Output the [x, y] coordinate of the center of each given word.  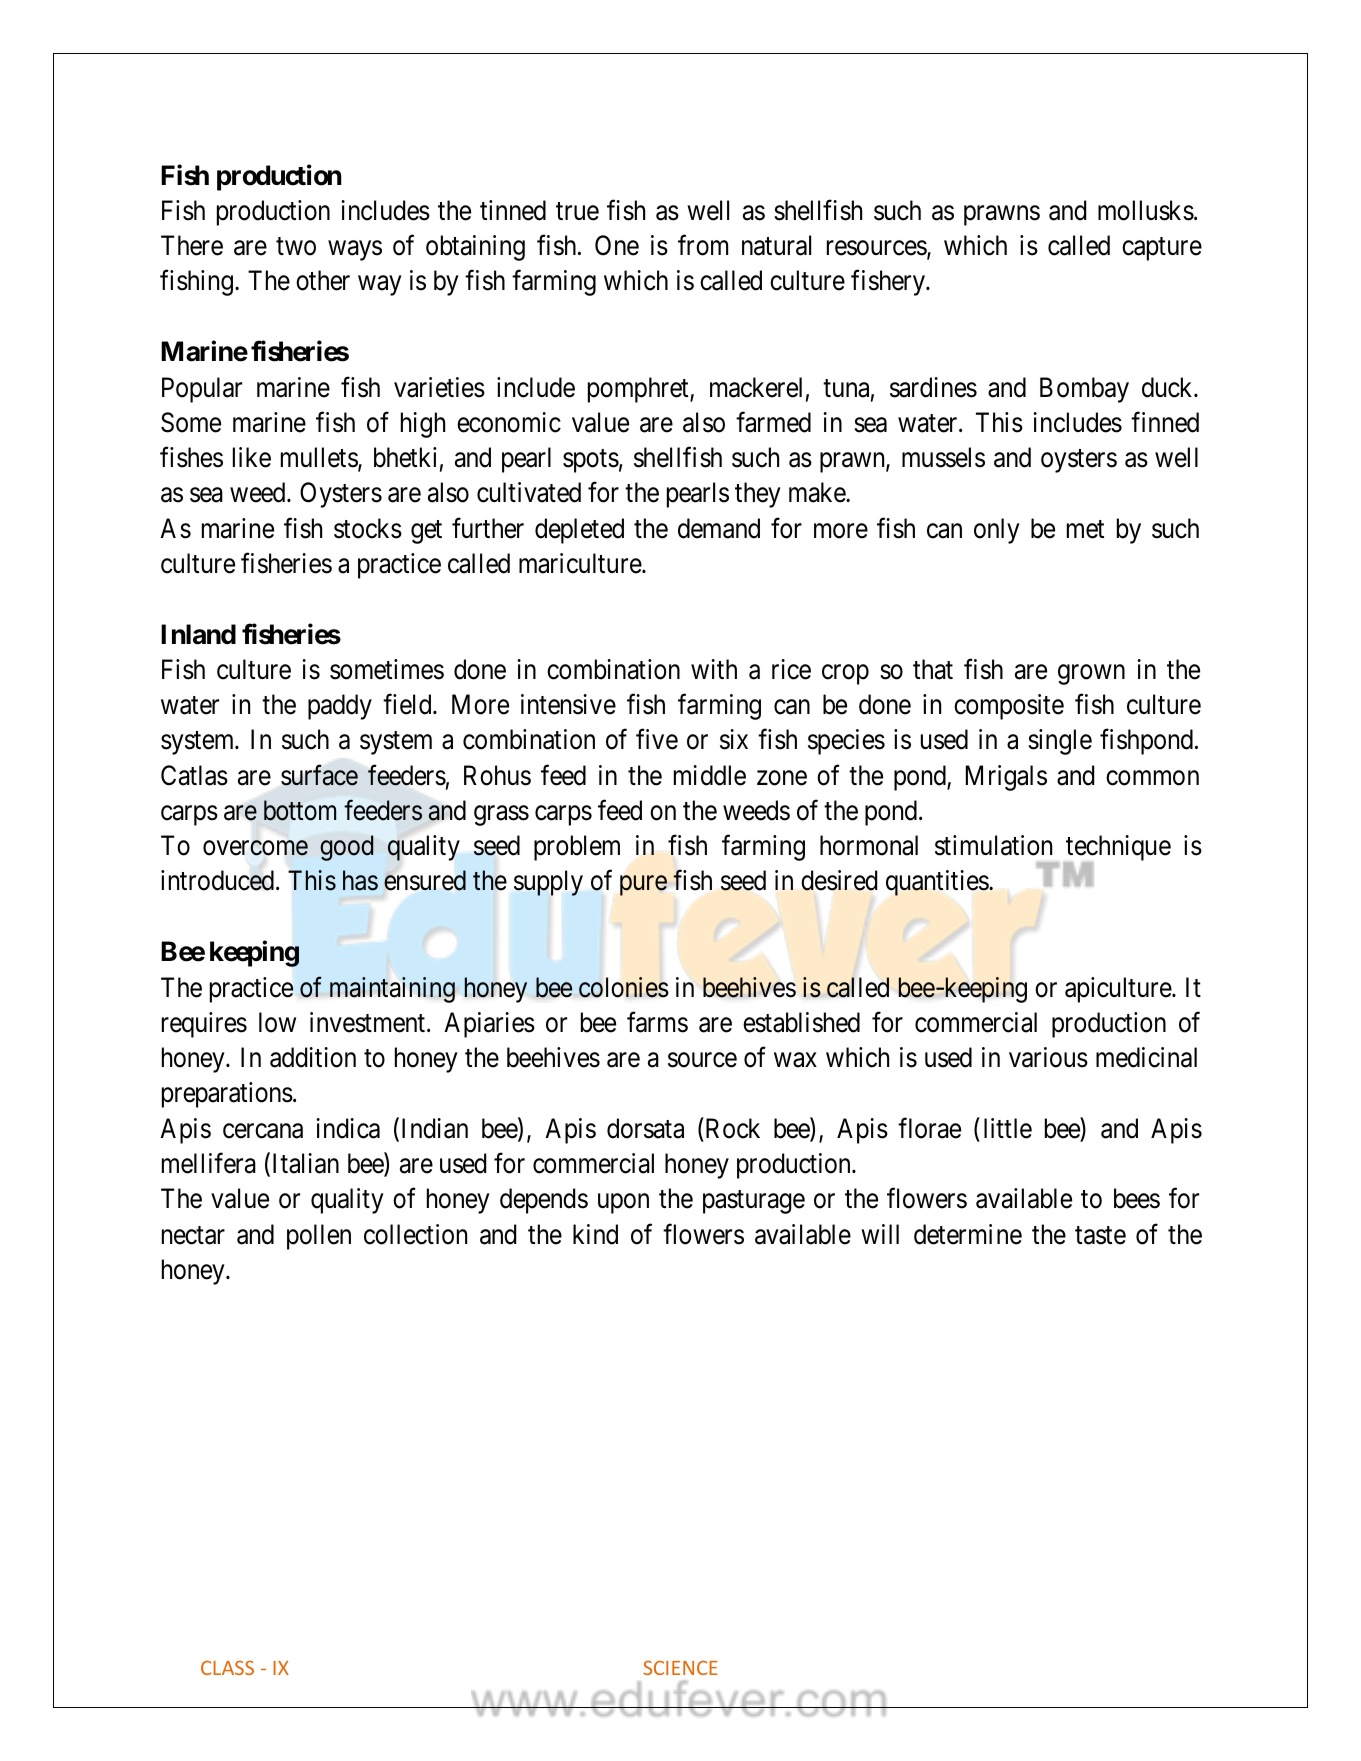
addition [313, 1057]
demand [719, 528]
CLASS [227, 1668]
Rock [731, 1128]
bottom [300, 810]
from [703, 245]
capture [1162, 249]
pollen [319, 1237]
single [1060, 742]
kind [595, 1234]
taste [1100, 1235]
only [997, 531]
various [1048, 1057]
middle [710, 775]
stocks [368, 528]
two [296, 247]
